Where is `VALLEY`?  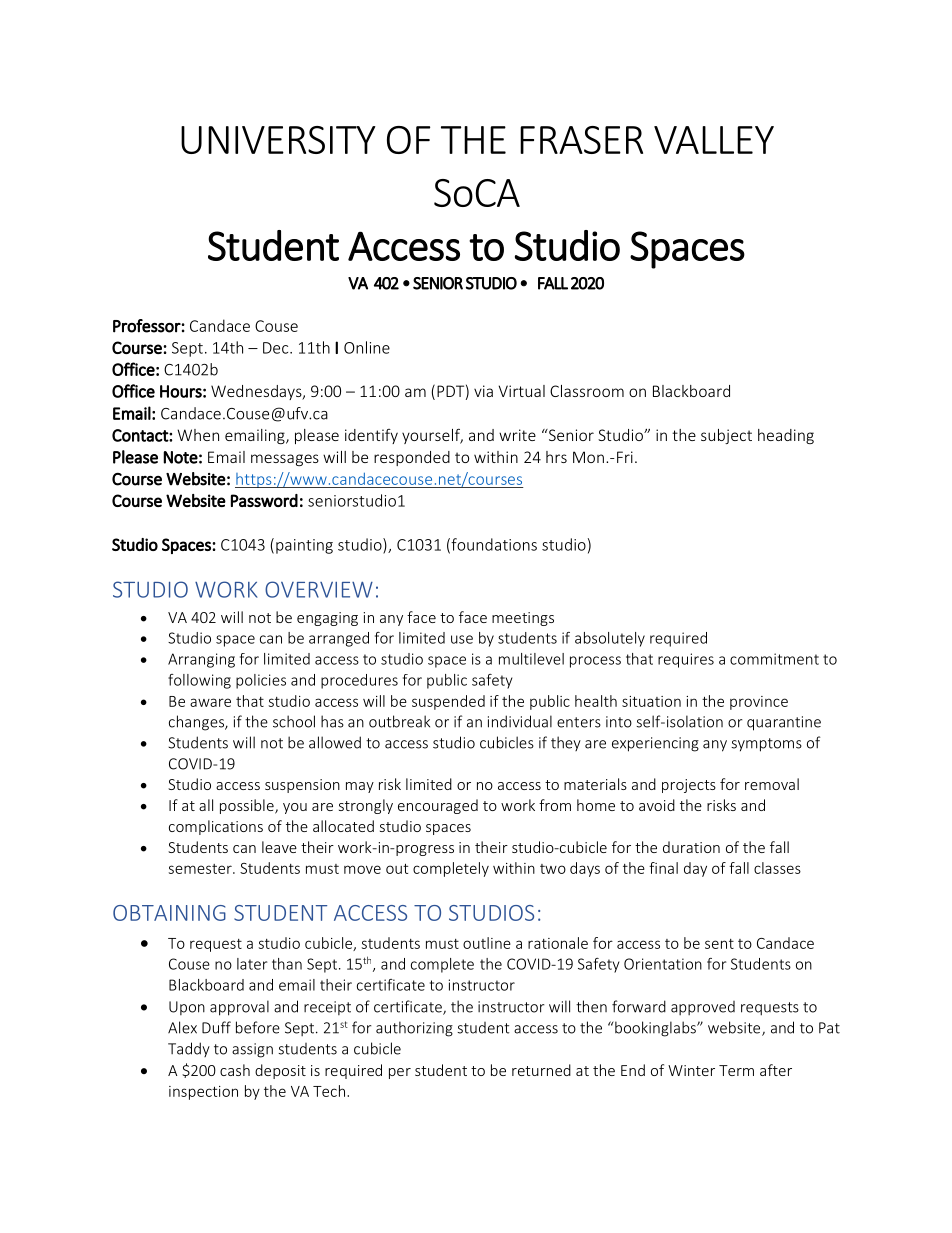
VALLEY is located at coordinates (714, 140).
